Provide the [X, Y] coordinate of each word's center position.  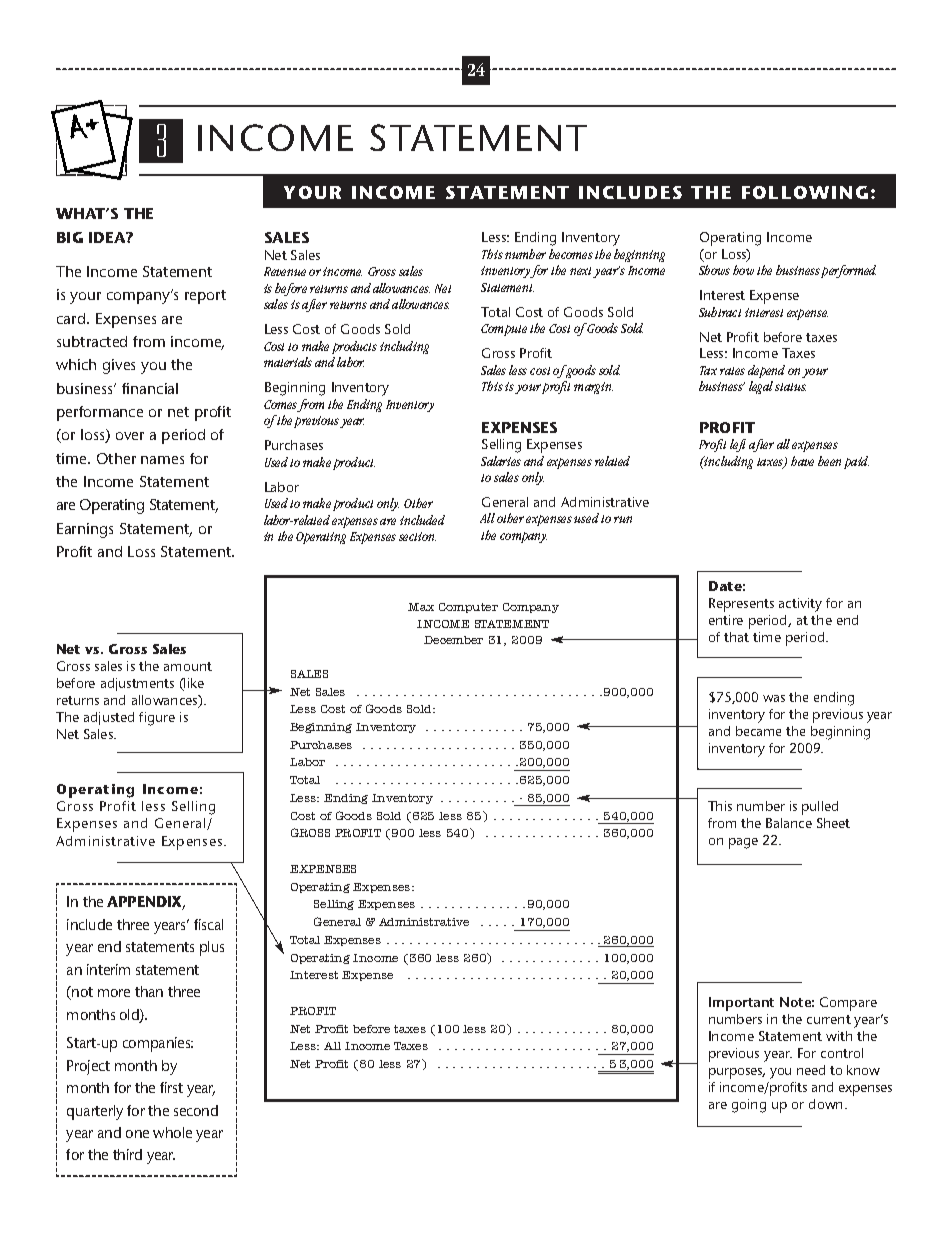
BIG [70, 237]
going [749, 1106]
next [582, 272]
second [196, 1110]
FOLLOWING [805, 192]
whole [172, 1132]
